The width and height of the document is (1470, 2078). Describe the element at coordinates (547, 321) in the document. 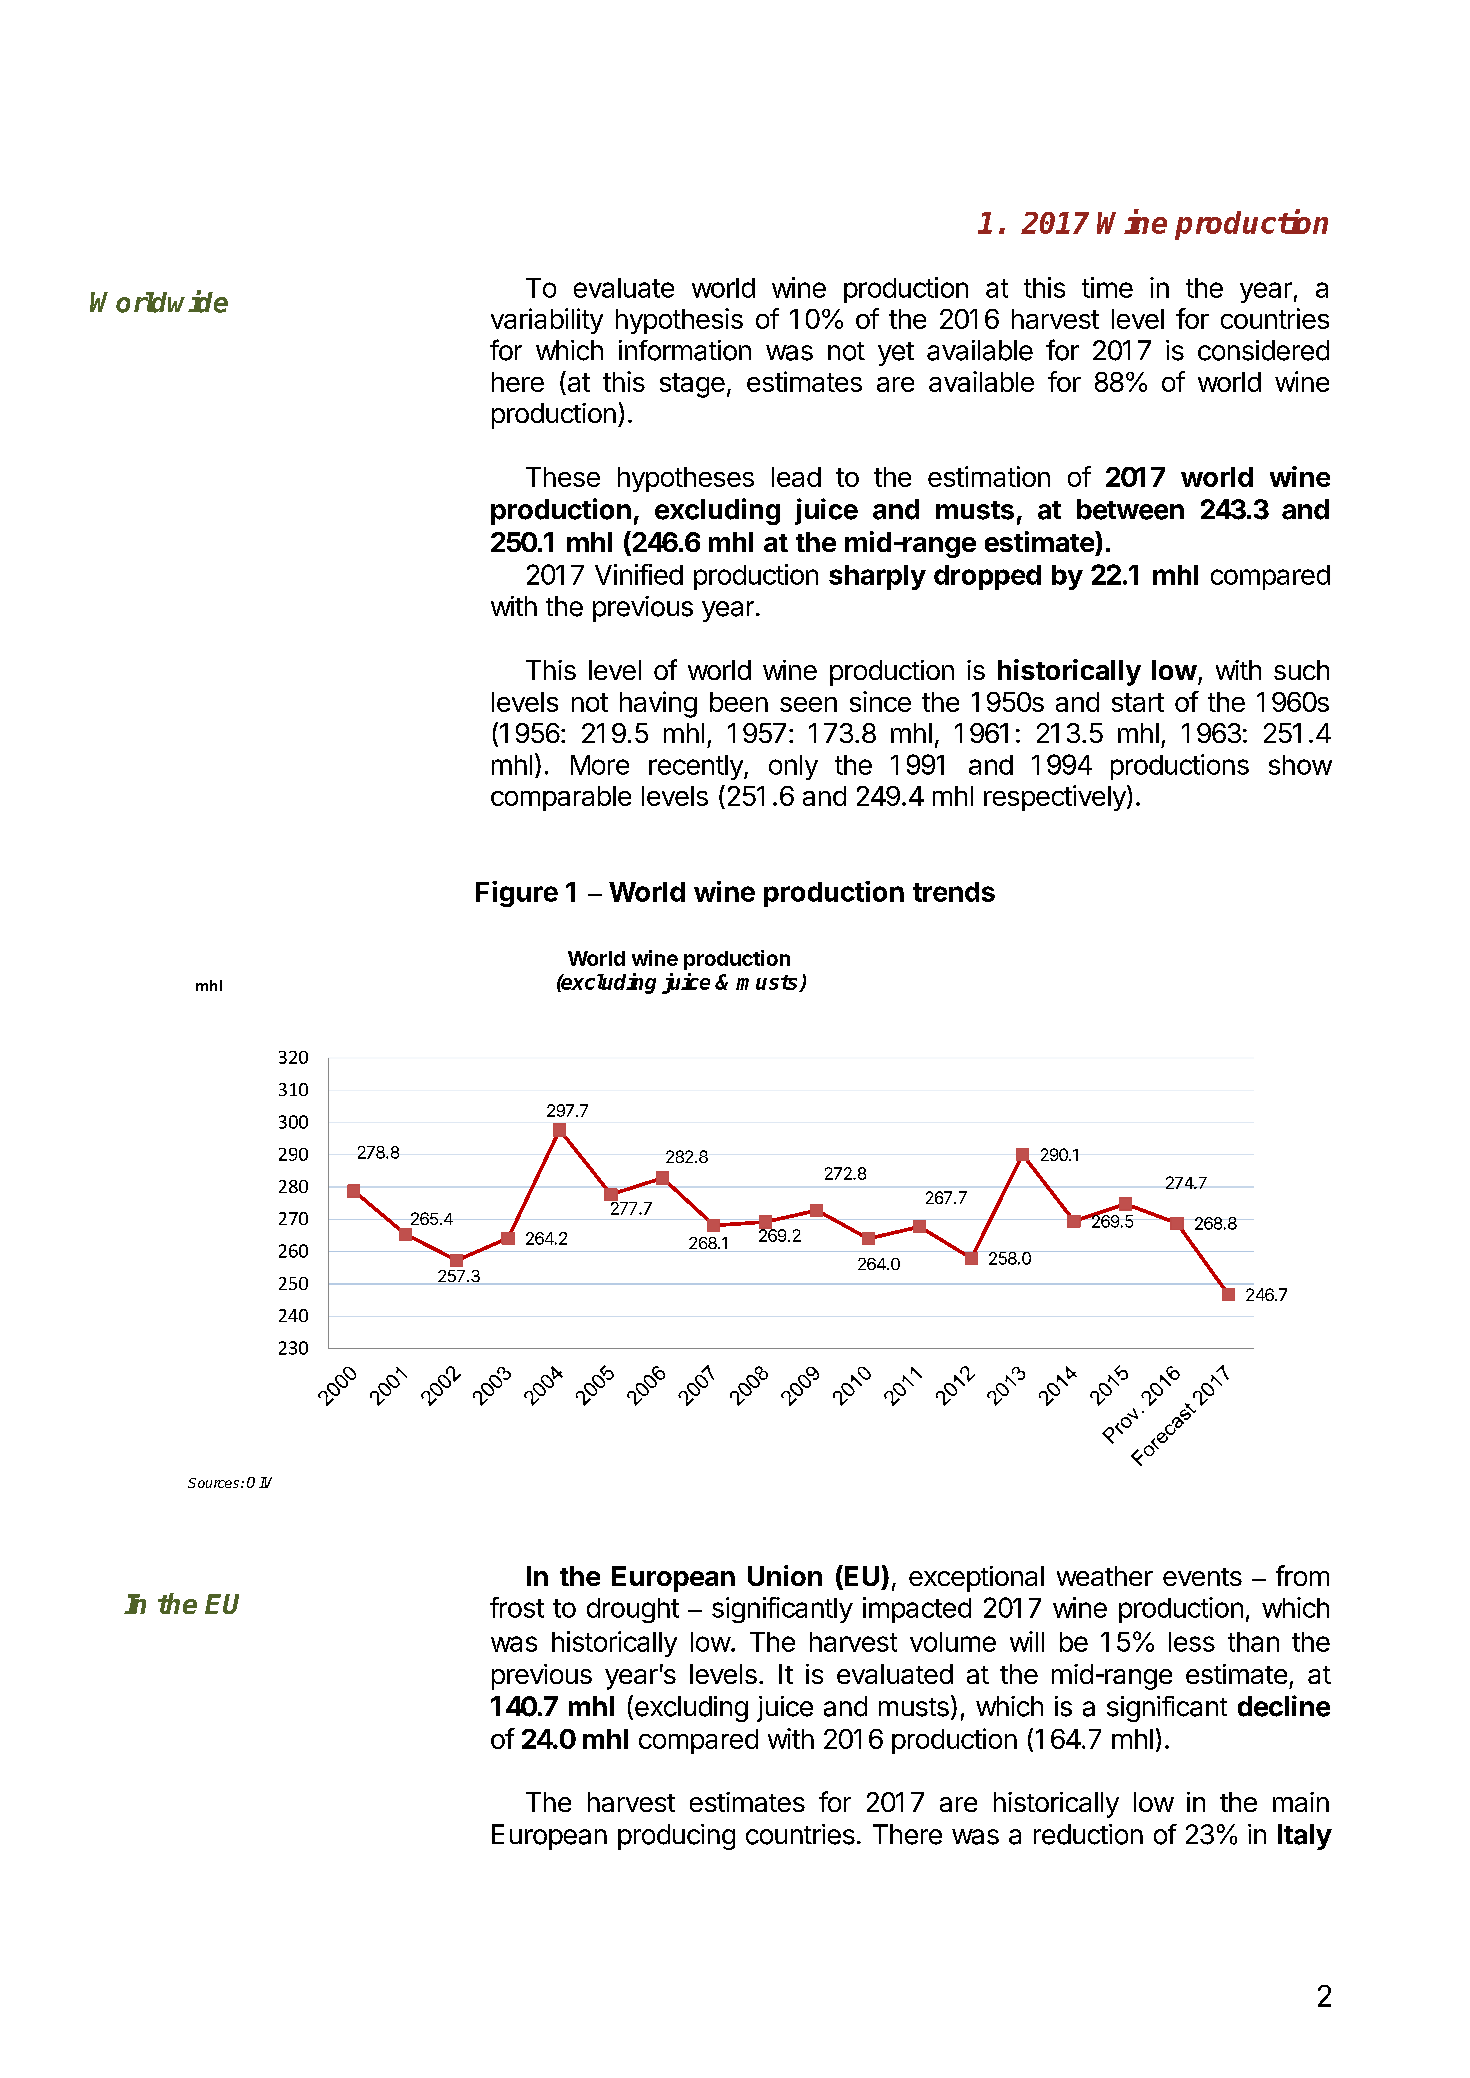

I see `variability` at that location.
